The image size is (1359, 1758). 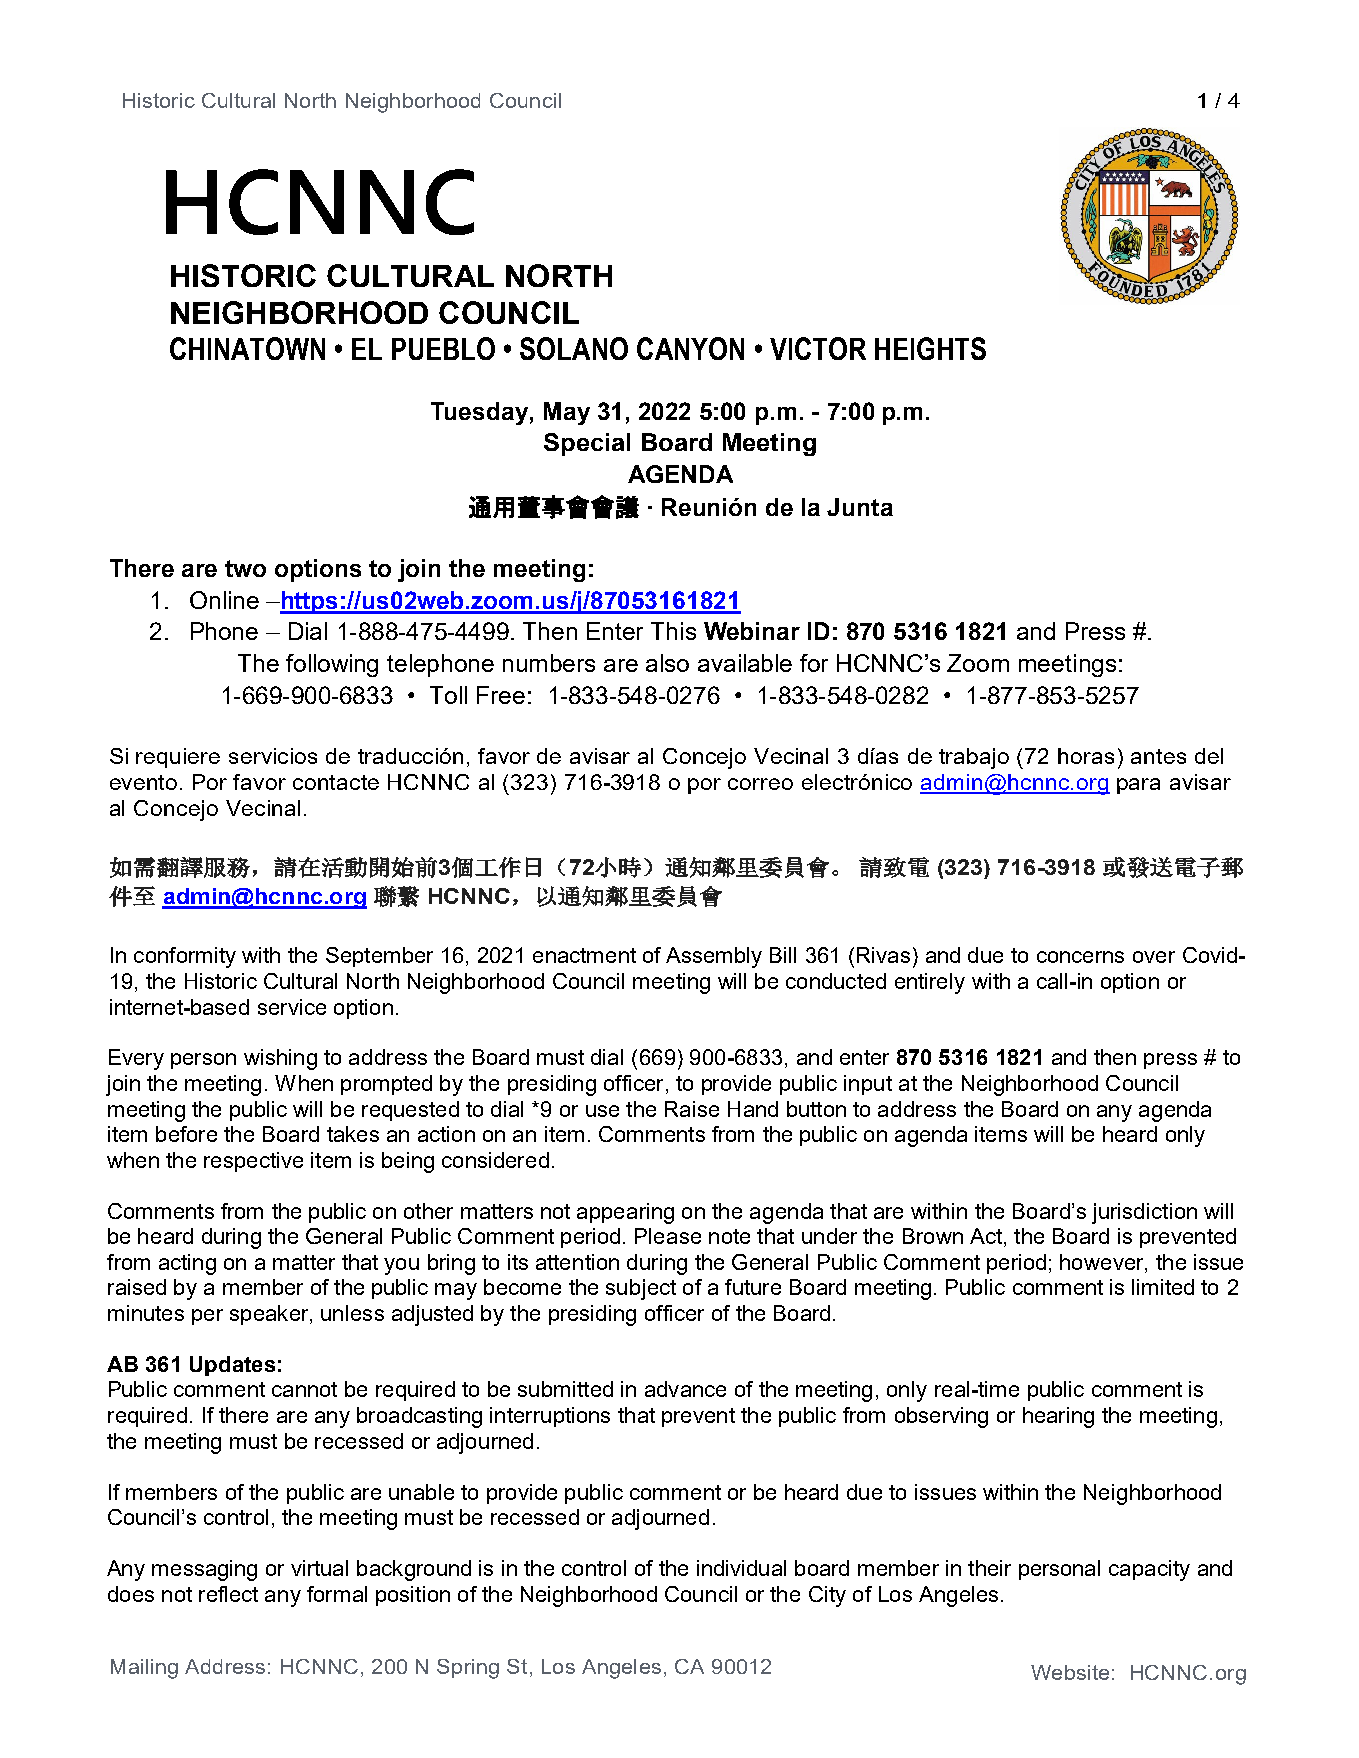 What do you see at coordinates (685, 1389) in the image?
I see `advance` at bounding box center [685, 1389].
